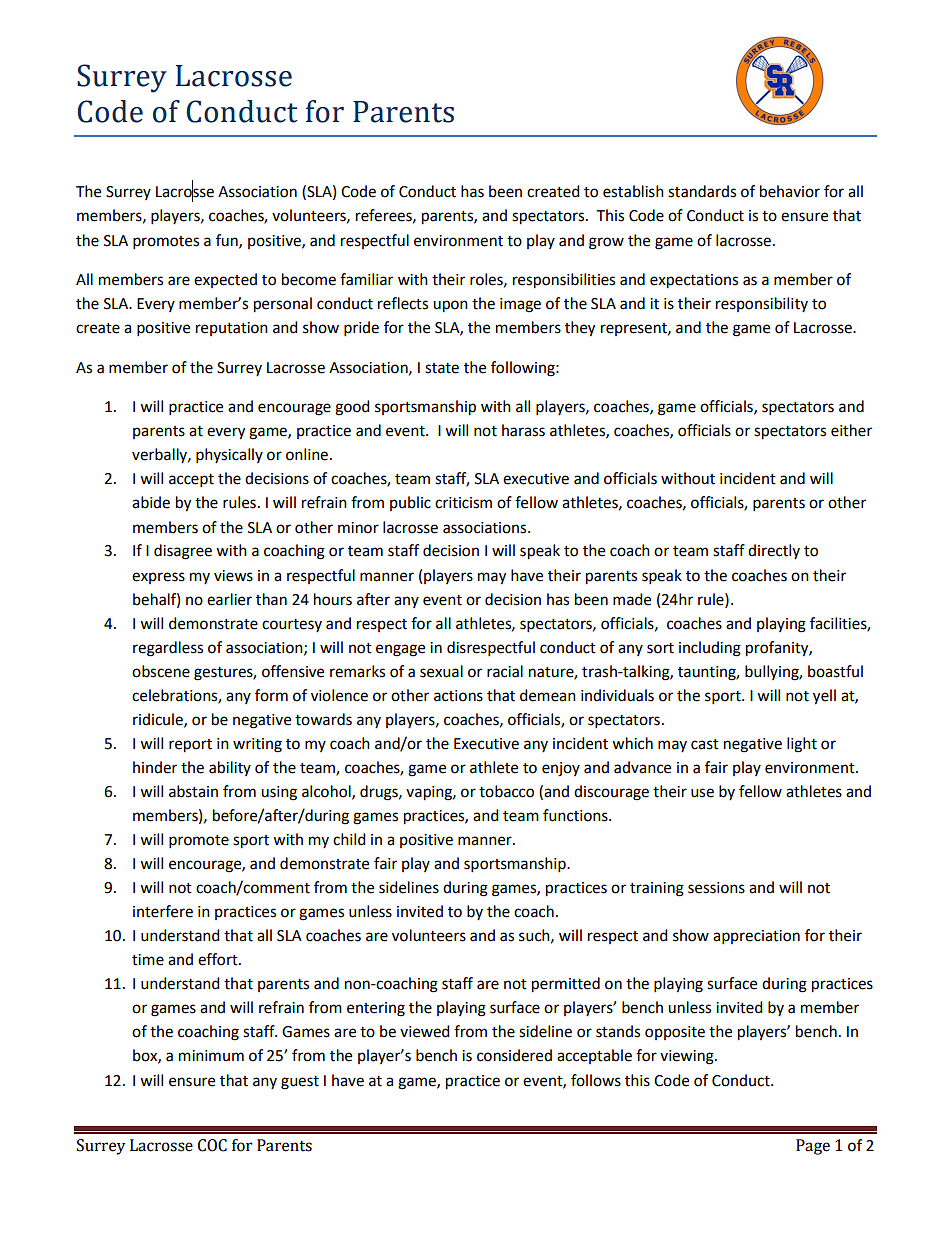 The width and height of the screenshot is (952, 1233). Describe the element at coordinates (463, 503) in the screenshot. I see `criticism` at that location.
